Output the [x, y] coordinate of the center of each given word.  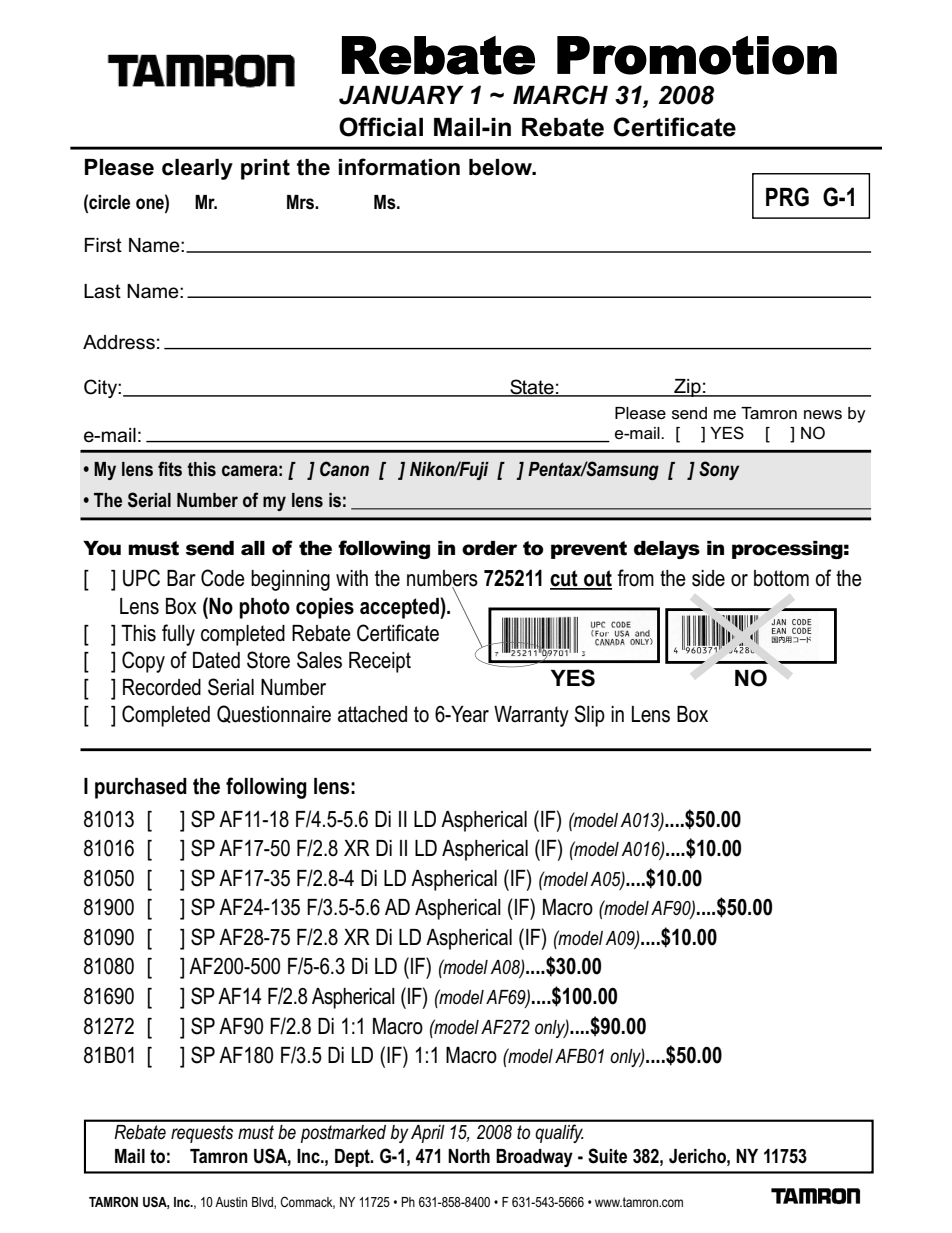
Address [119, 342]
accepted [400, 608]
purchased [141, 788]
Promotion [697, 55]
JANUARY [401, 95]
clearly [197, 169]
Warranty [531, 716]
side [708, 578]
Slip [589, 716]
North [469, 1156]
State [532, 388]
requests [202, 1134]
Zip [687, 388]
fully [178, 635]
